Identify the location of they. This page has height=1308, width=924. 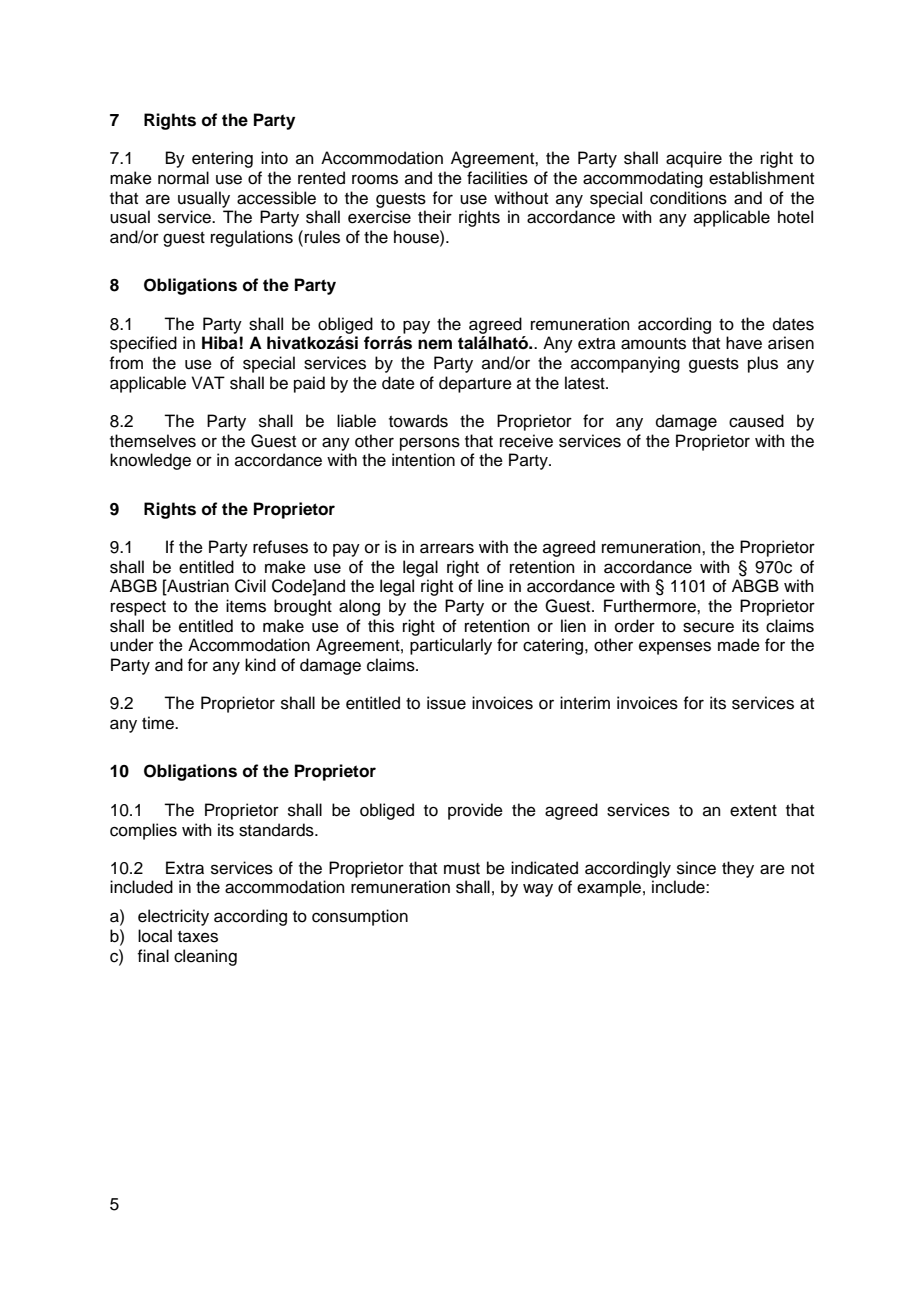
(738, 869).
